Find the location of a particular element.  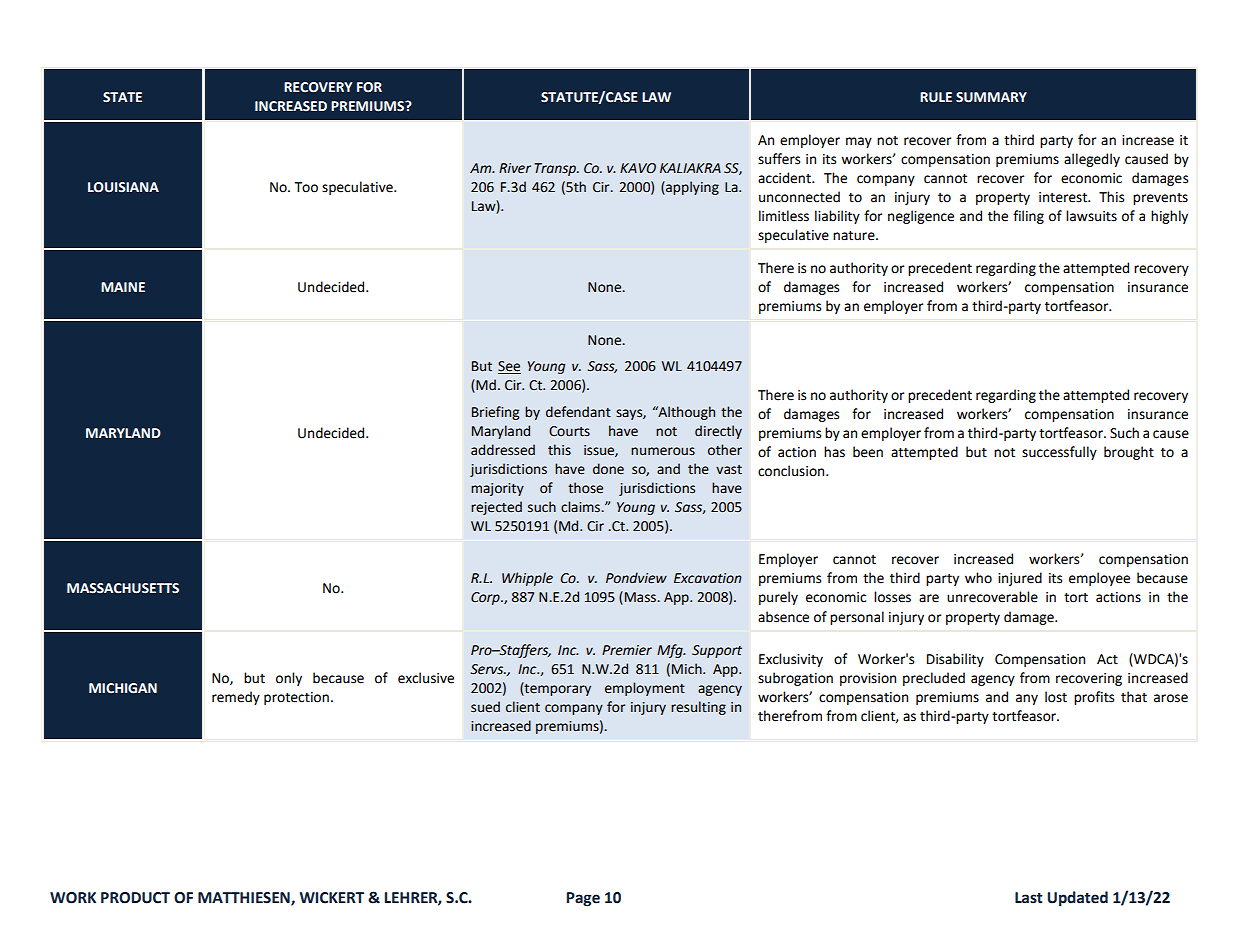

MAINE is located at coordinates (123, 287).
